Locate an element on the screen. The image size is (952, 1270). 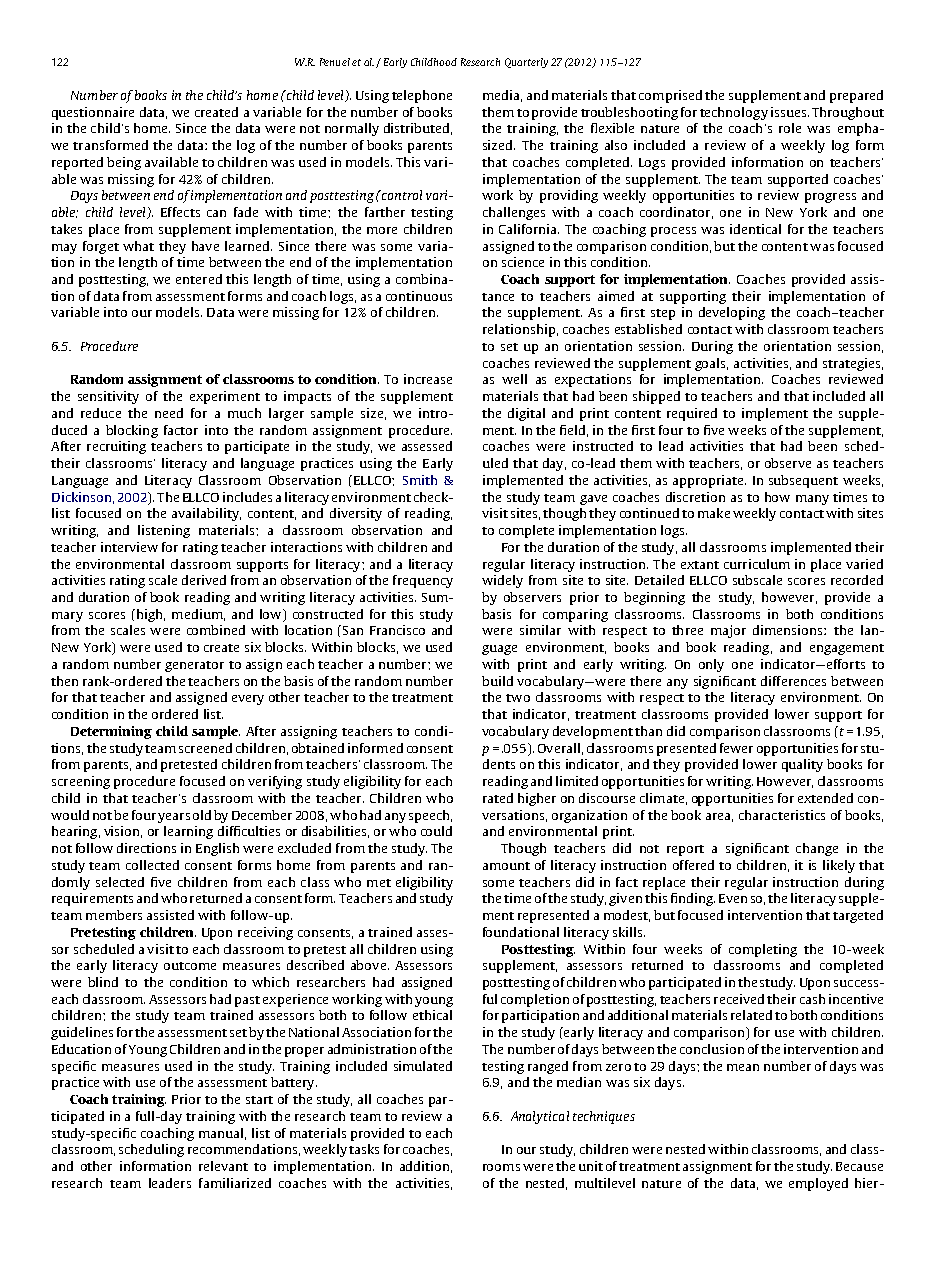
combined is located at coordinates (216, 630).
